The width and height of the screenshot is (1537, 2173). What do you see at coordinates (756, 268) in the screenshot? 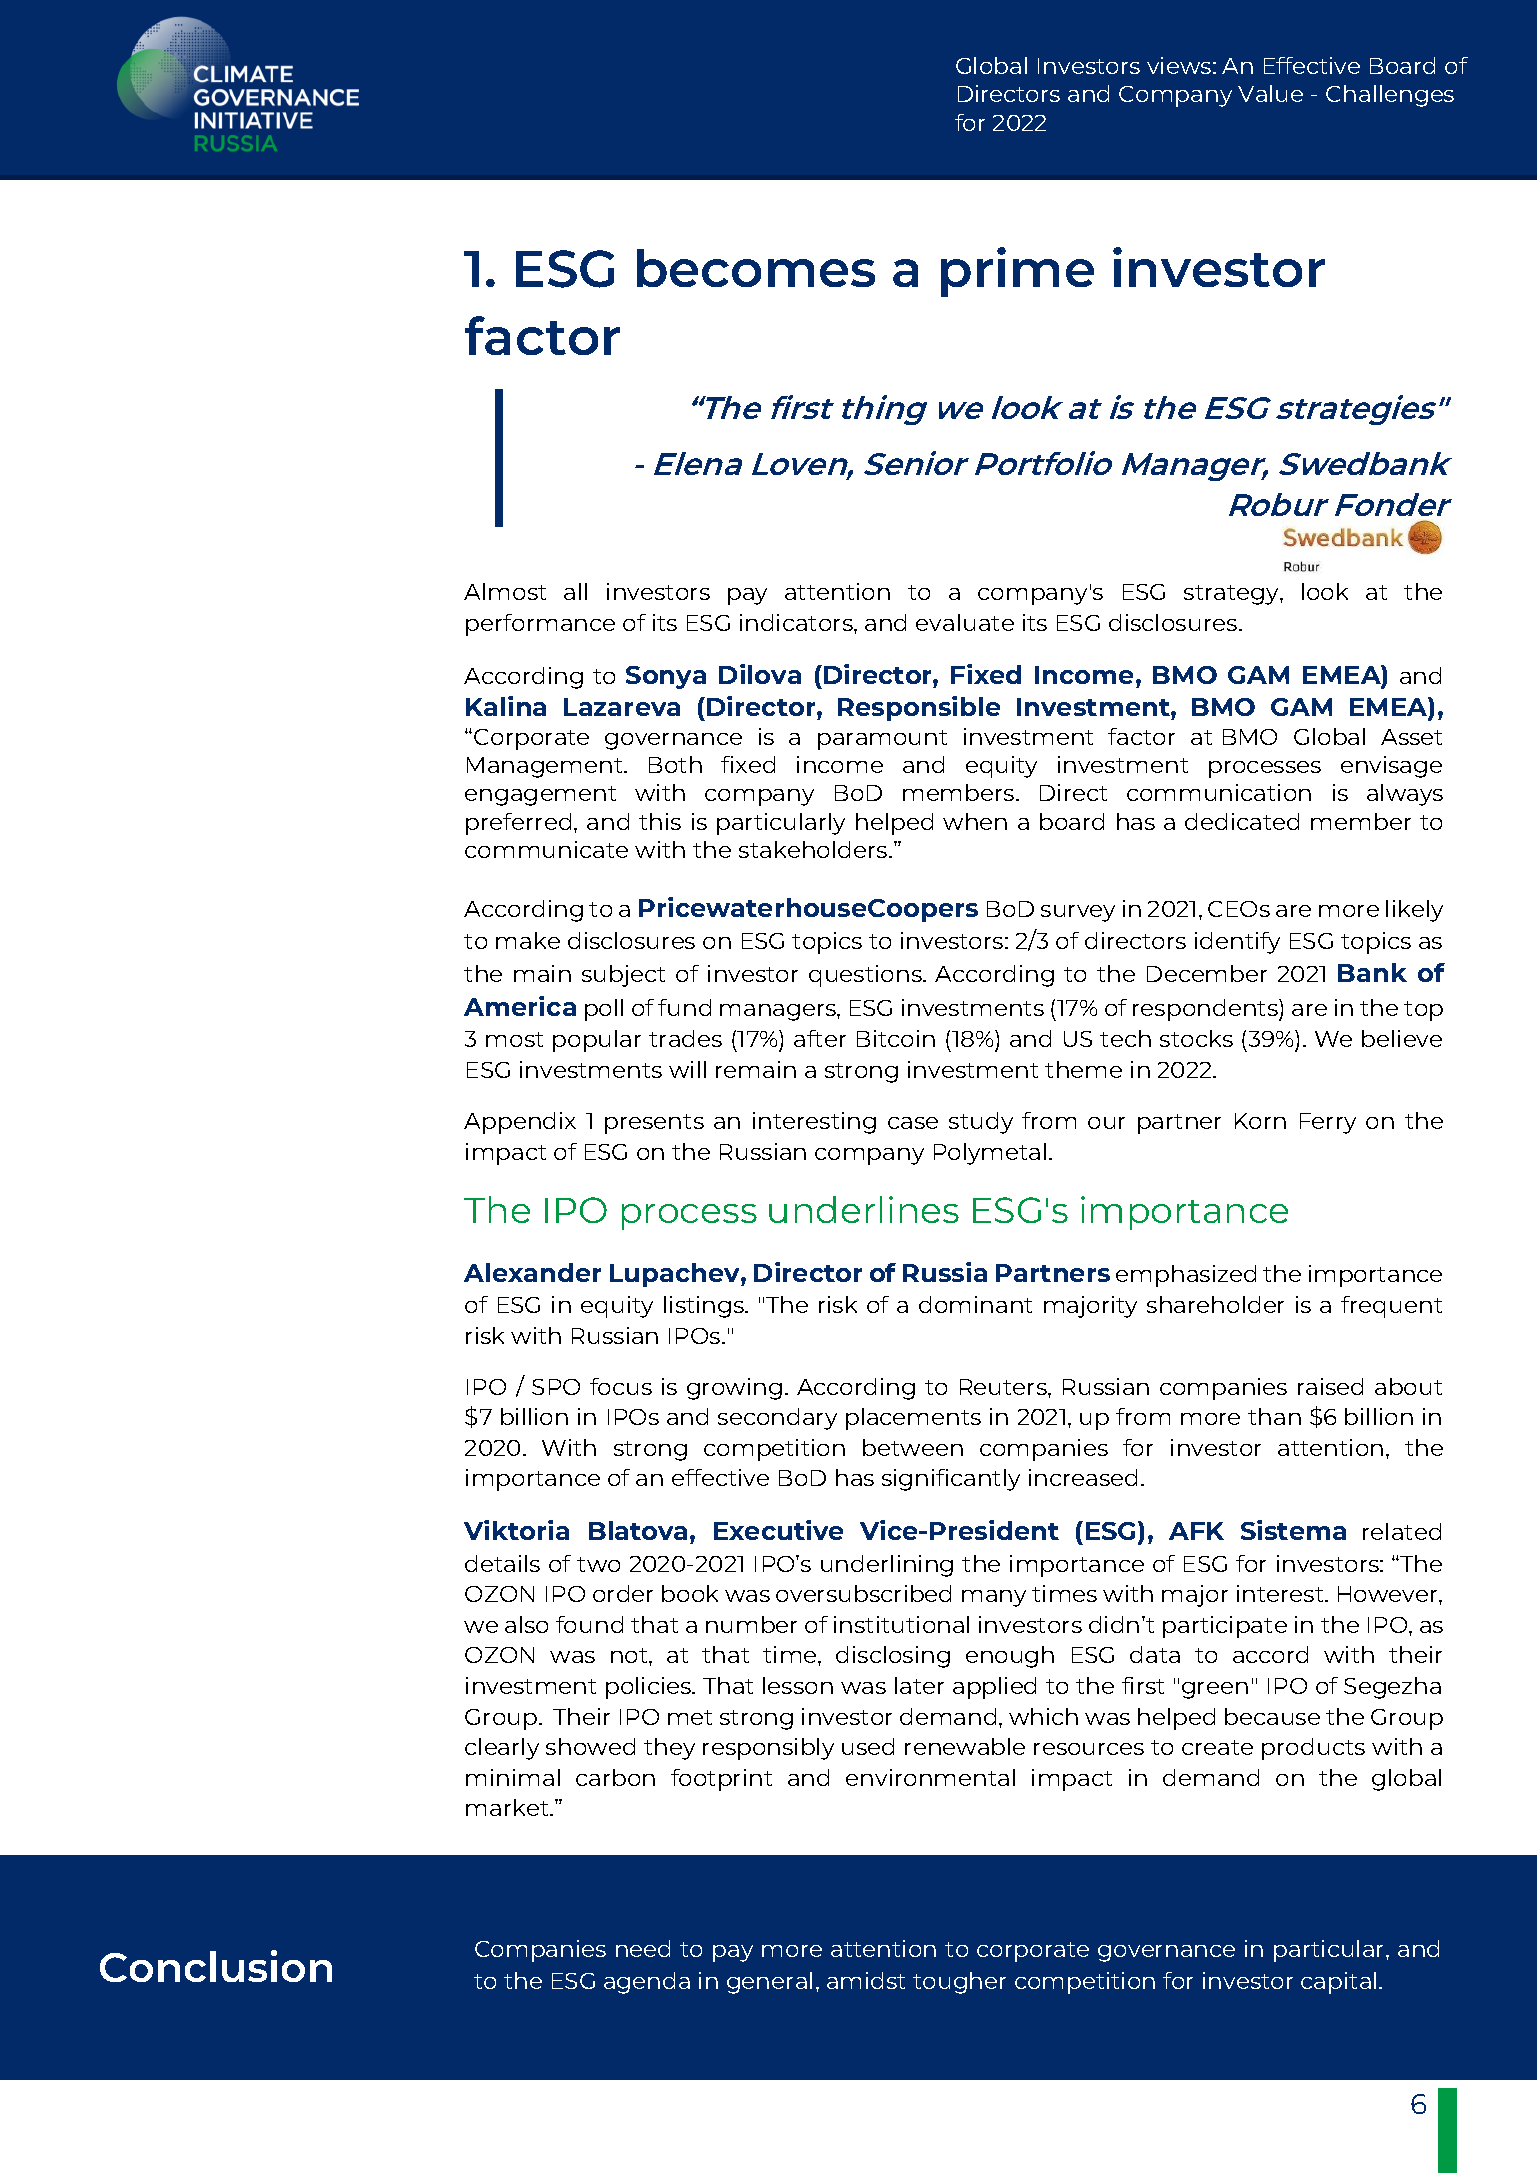
I see `becomes` at bounding box center [756, 268].
